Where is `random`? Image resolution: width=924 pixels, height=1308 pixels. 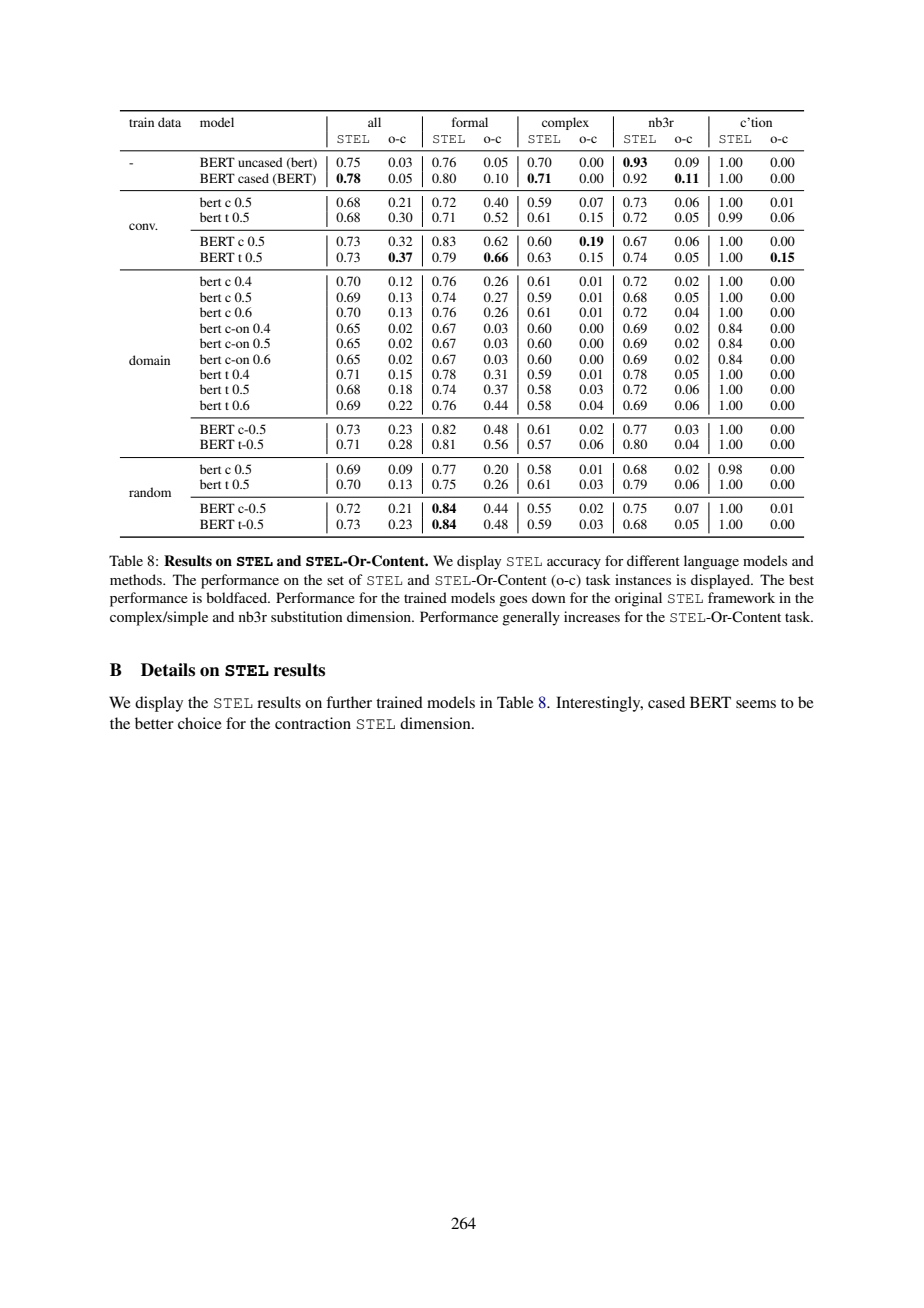 random is located at coordinates (150, 492).
